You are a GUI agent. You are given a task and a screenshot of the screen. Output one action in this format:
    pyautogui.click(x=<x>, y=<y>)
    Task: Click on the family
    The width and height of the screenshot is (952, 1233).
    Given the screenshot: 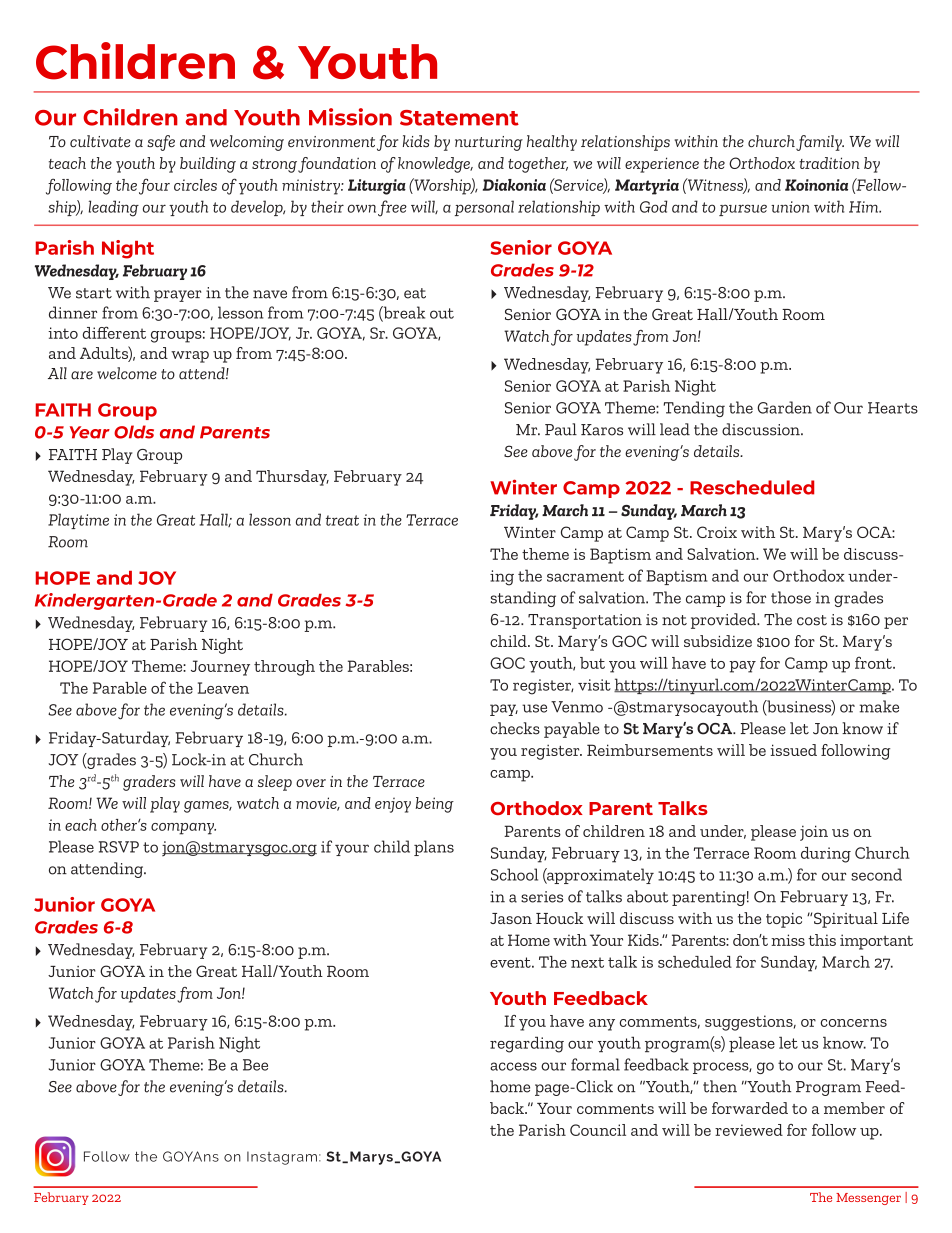 What is the action you would take?
    pyautogui.click(x=820, y=143)
